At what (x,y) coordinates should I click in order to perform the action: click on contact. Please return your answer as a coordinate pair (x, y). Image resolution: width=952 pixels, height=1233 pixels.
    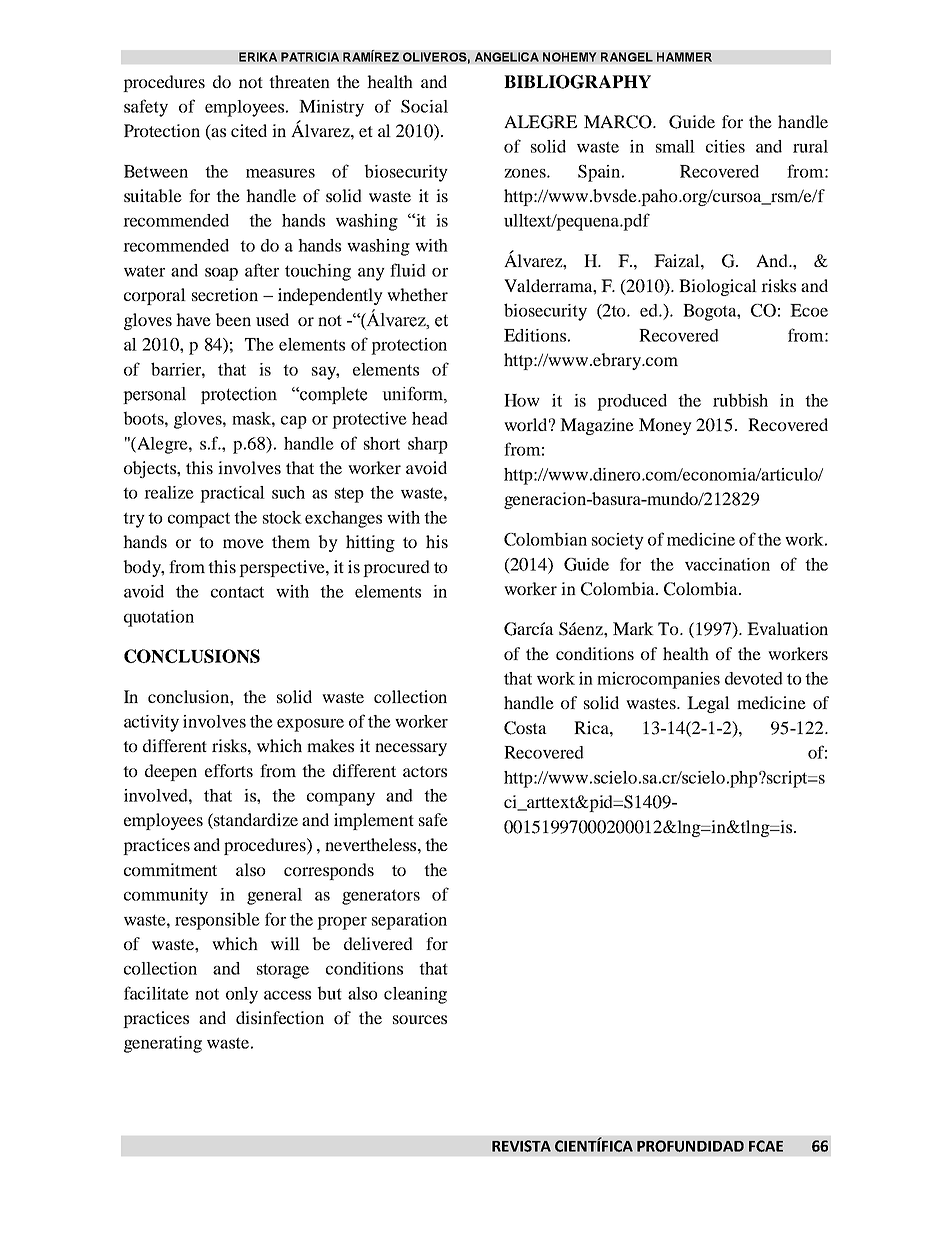
    Looking at the image, I should click on (237, 592).
